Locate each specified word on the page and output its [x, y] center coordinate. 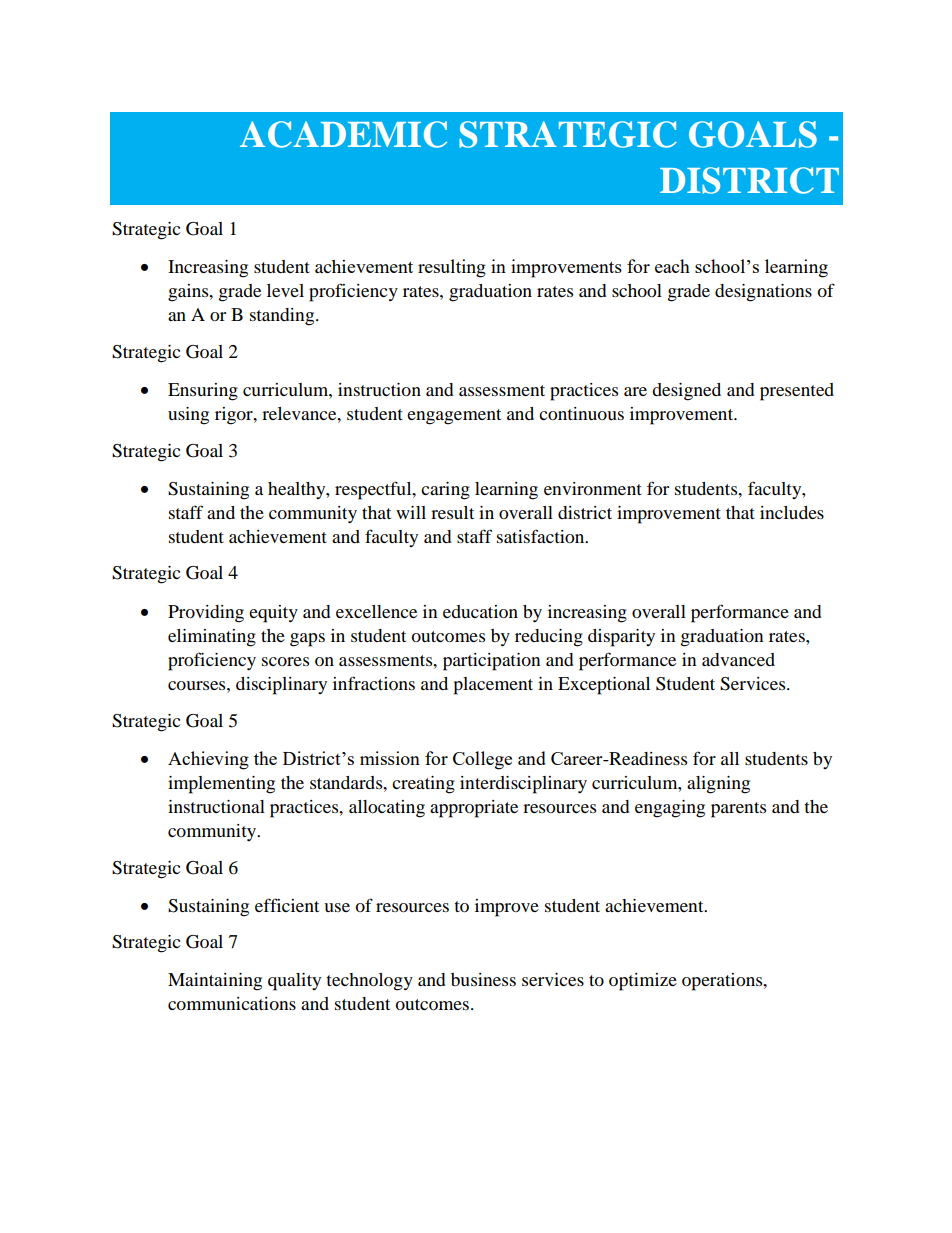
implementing [221, 785]
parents [738, 810]
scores [285, 661]
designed [686, 392]
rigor [235, 416]
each [672, 266]
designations [763, 293]
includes [792, 512]
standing [283, 317]
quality [294, 982]
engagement [454, 417]
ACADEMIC [343, 134]
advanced [738, 659]
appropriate [474, 809]
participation [491, 662]
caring [445, 491]
